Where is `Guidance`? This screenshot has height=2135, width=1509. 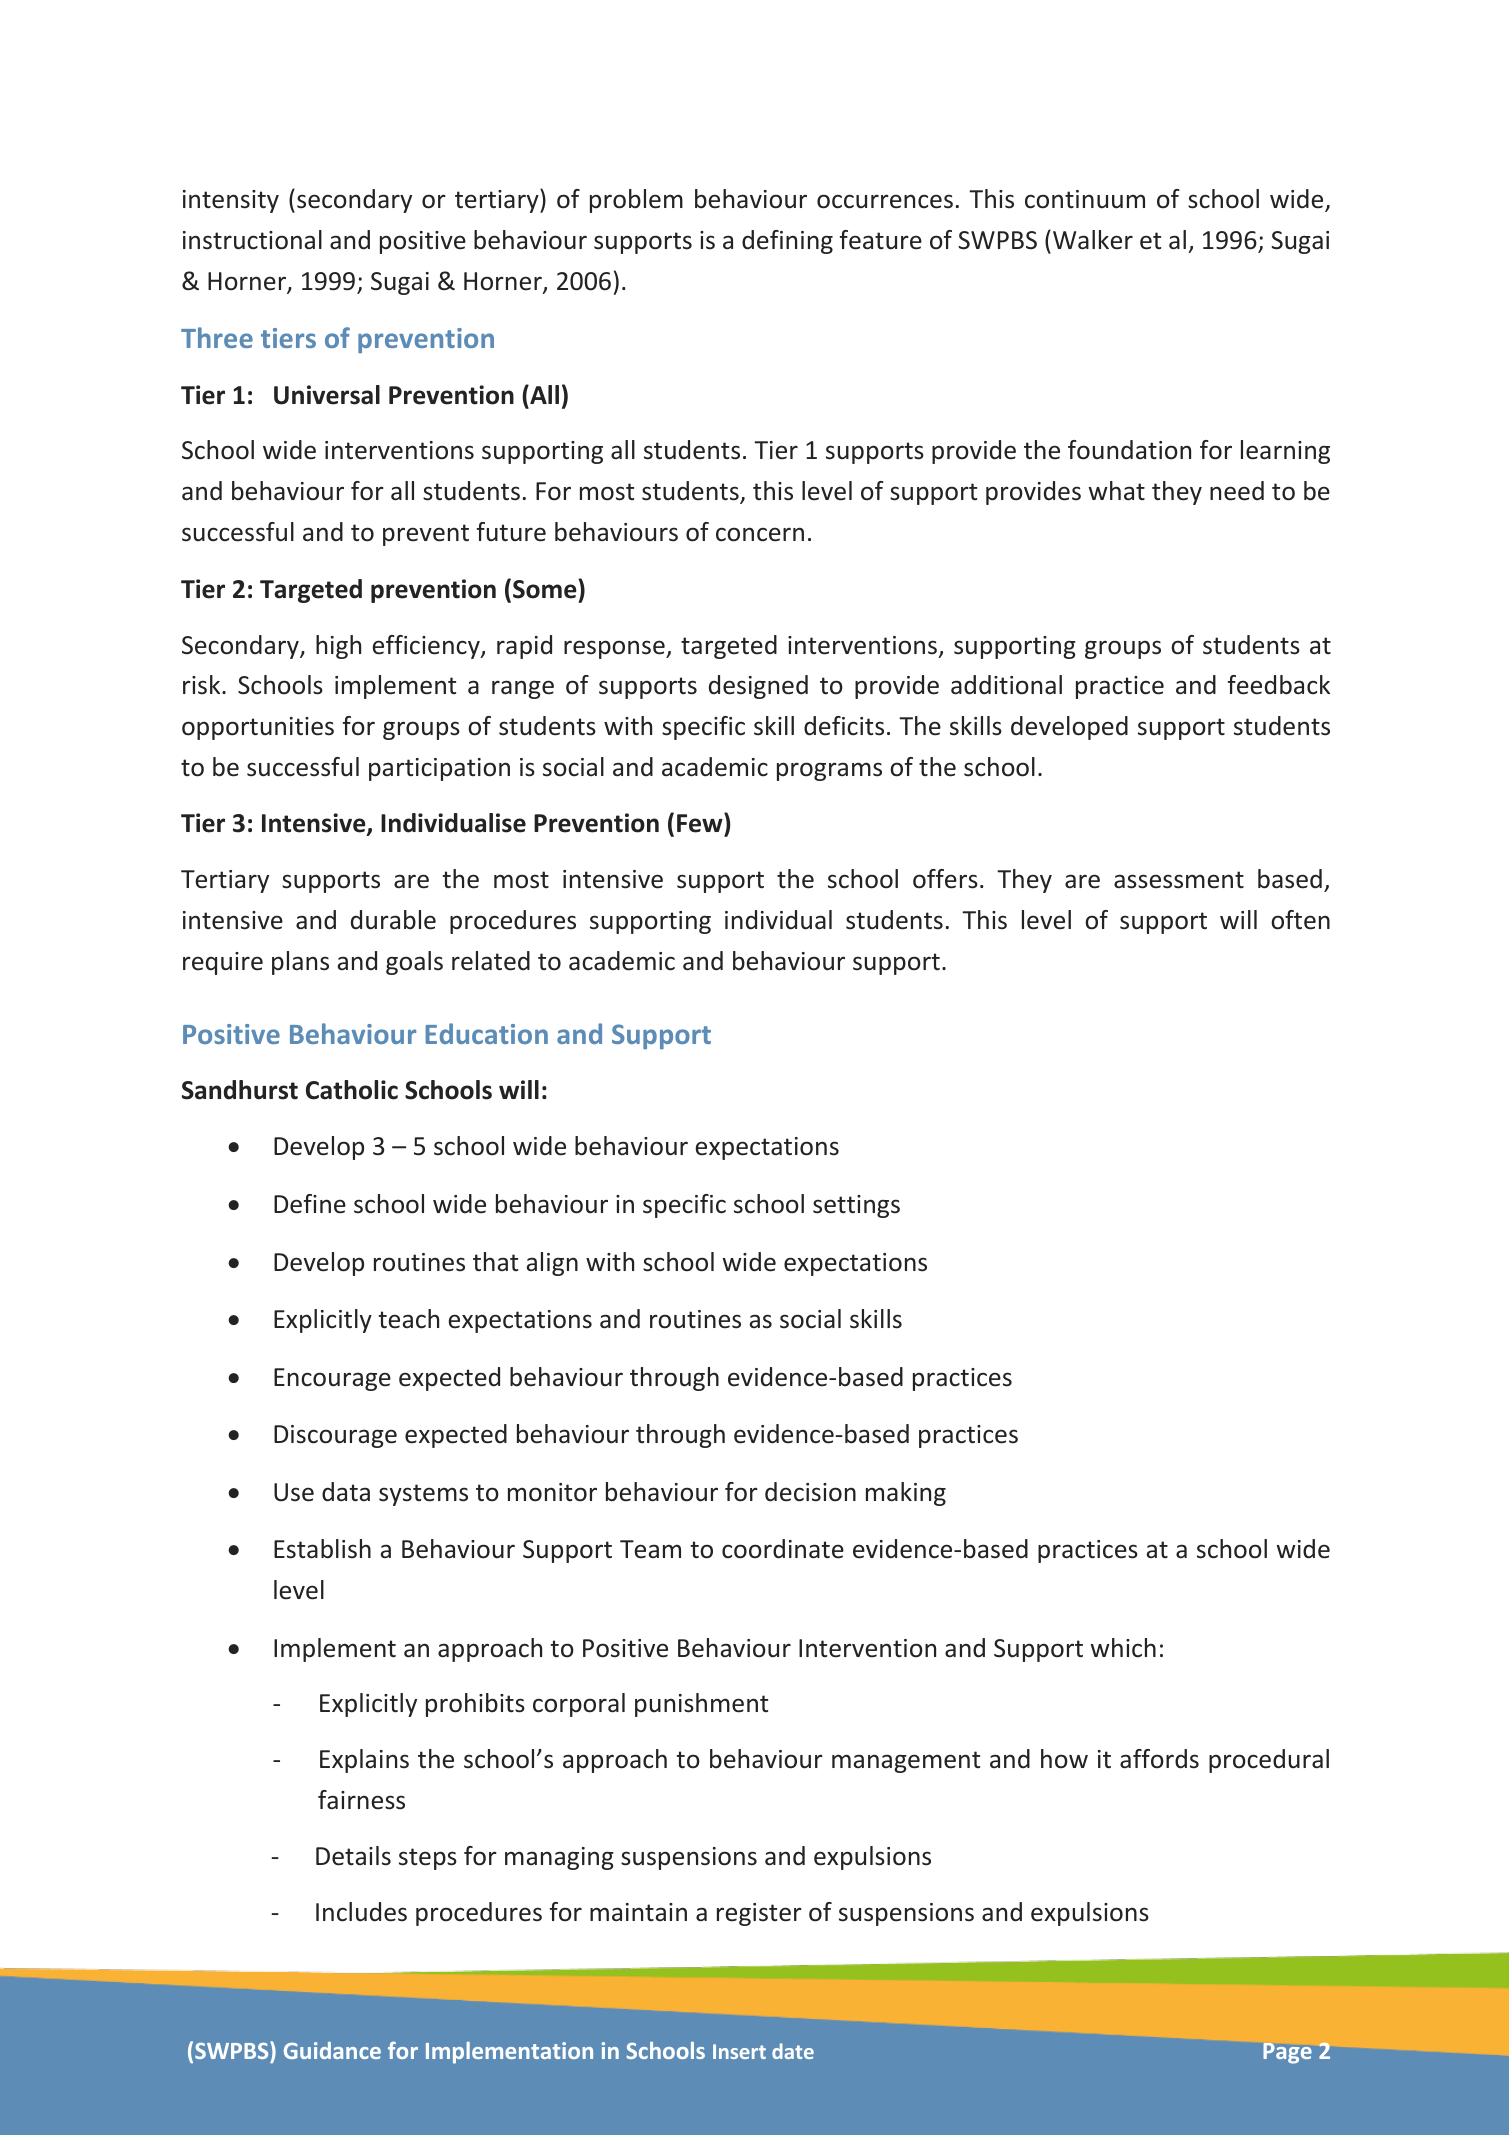 Guidance is located at coordinates (332, 2050).
